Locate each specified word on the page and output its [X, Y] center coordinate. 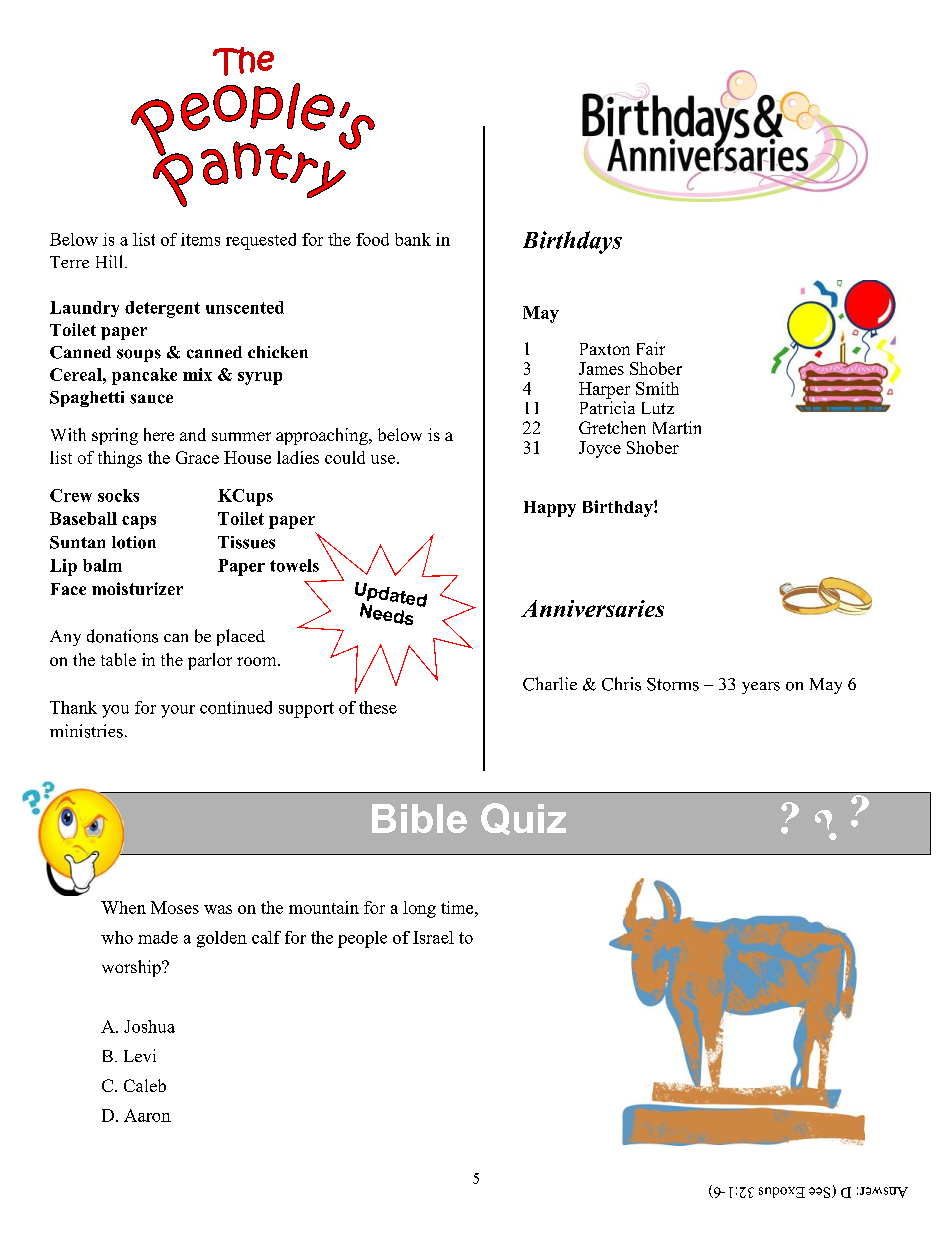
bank [413, 239]
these [378, 707]
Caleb [145, 1085]
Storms [673, 684]
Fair [651, 348]
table [118, 659]
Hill [111, 261]
